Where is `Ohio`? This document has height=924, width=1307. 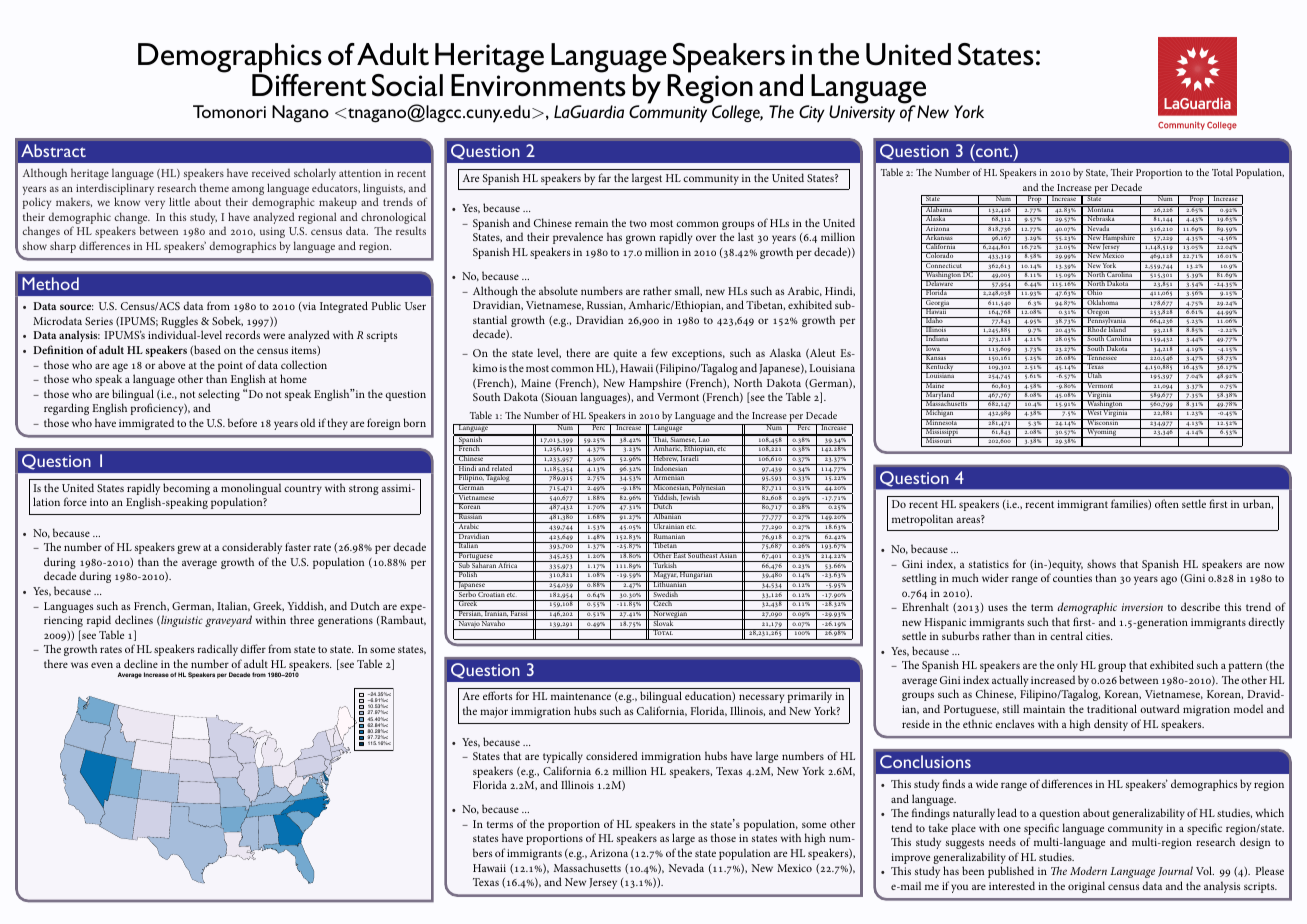 Ohio is located at coordinates (1095, 292).
